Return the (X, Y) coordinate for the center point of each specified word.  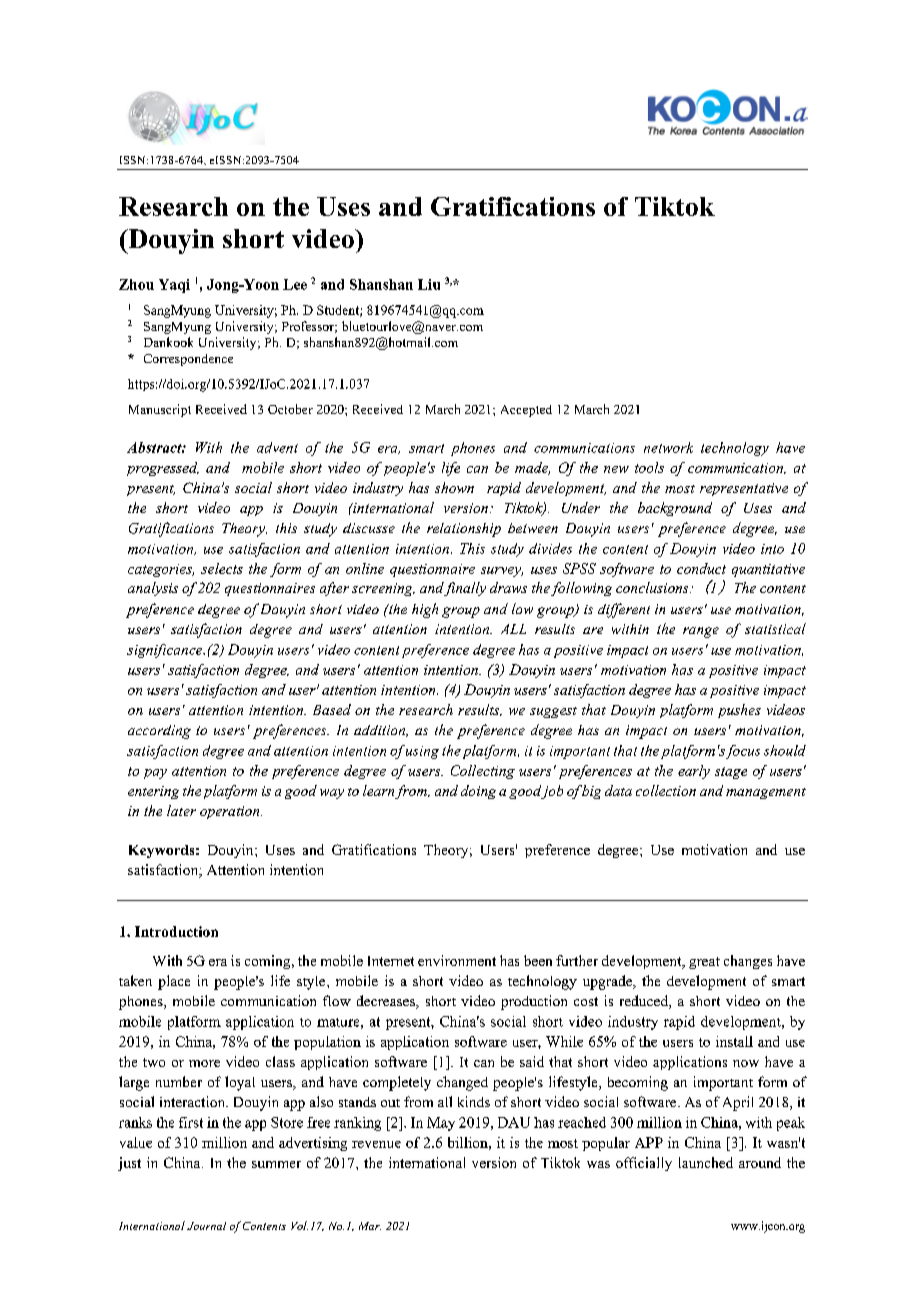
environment (457, 960)
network (668, 447)
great (704, 963)
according (159, 732)
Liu (429, 284)
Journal (206, 1226)
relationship (464, 530)
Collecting (483, 772)
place (174, 982)
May (441, 1124)
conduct (701, 568)
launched (706, 1162)
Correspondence (188, 360)
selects (222, 568)
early (694, 772)
